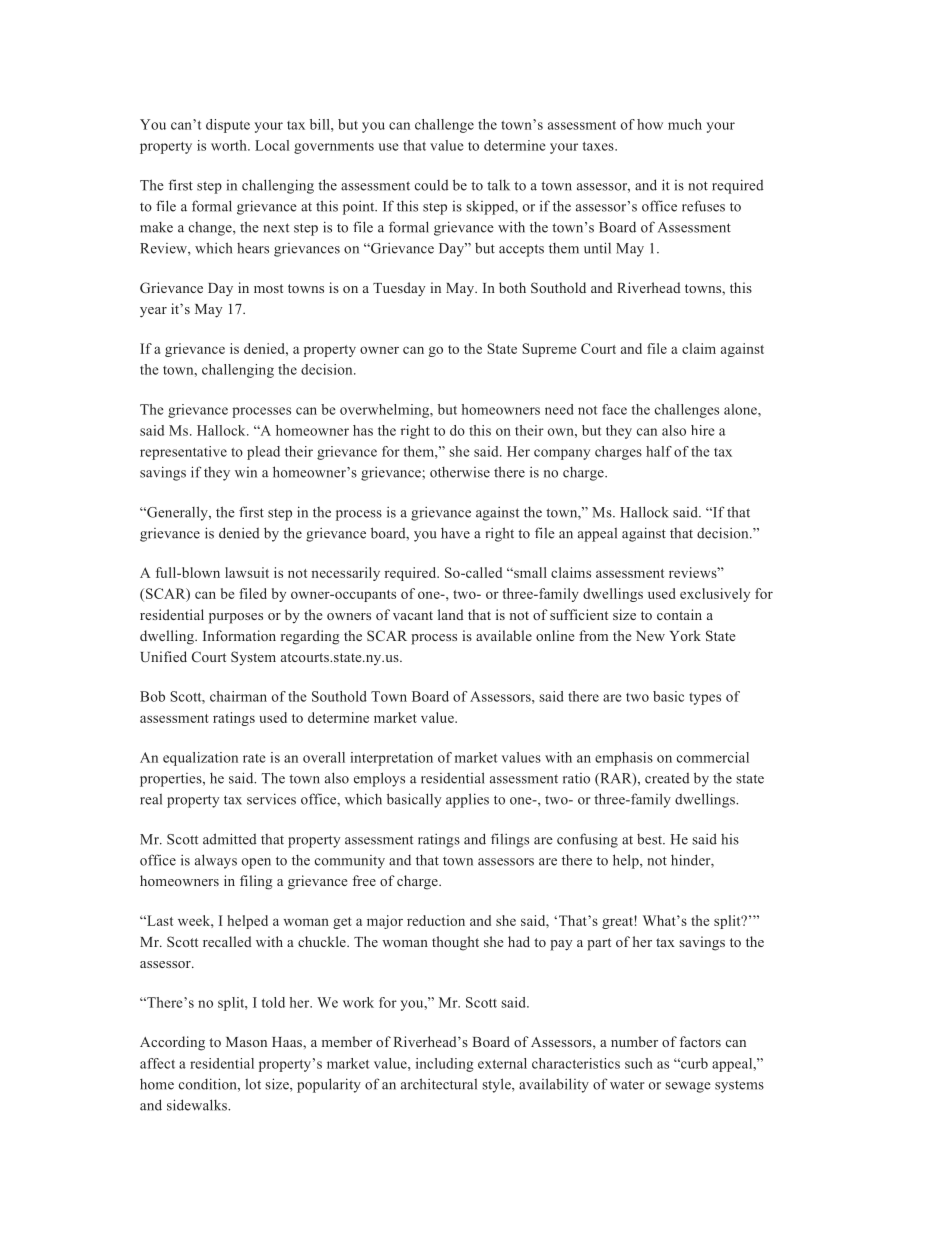 The image size is (952, 1233). Describe the element at coordinates (230, 145) in the image. I see `worth` at that location.
